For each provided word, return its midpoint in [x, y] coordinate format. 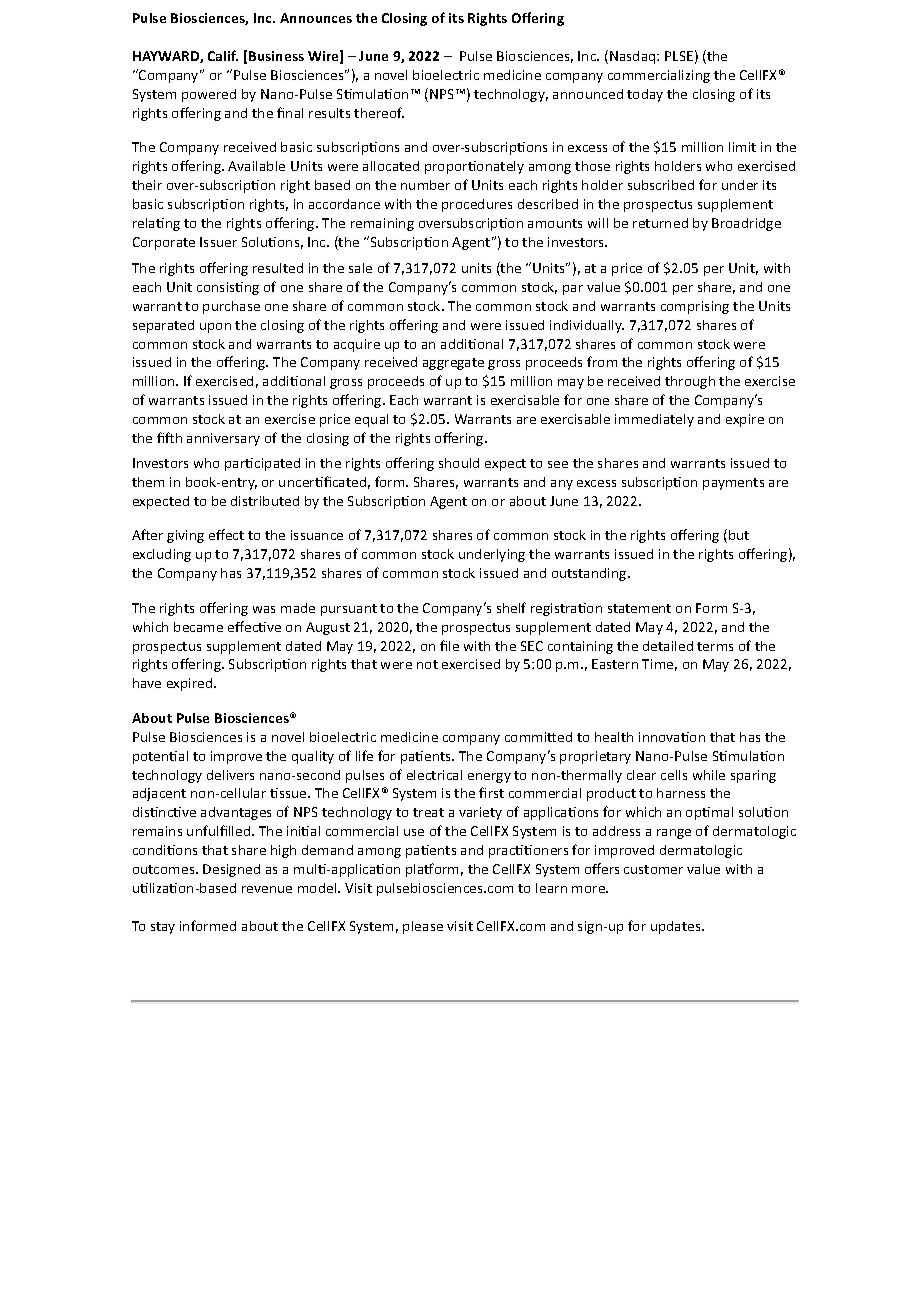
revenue [267, 889]
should [459, 463]
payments [733, 484]
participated [262, 464]
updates [677, 927]
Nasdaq [632, 57]
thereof [379, 112]
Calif [223, 55]
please [423, 927]
